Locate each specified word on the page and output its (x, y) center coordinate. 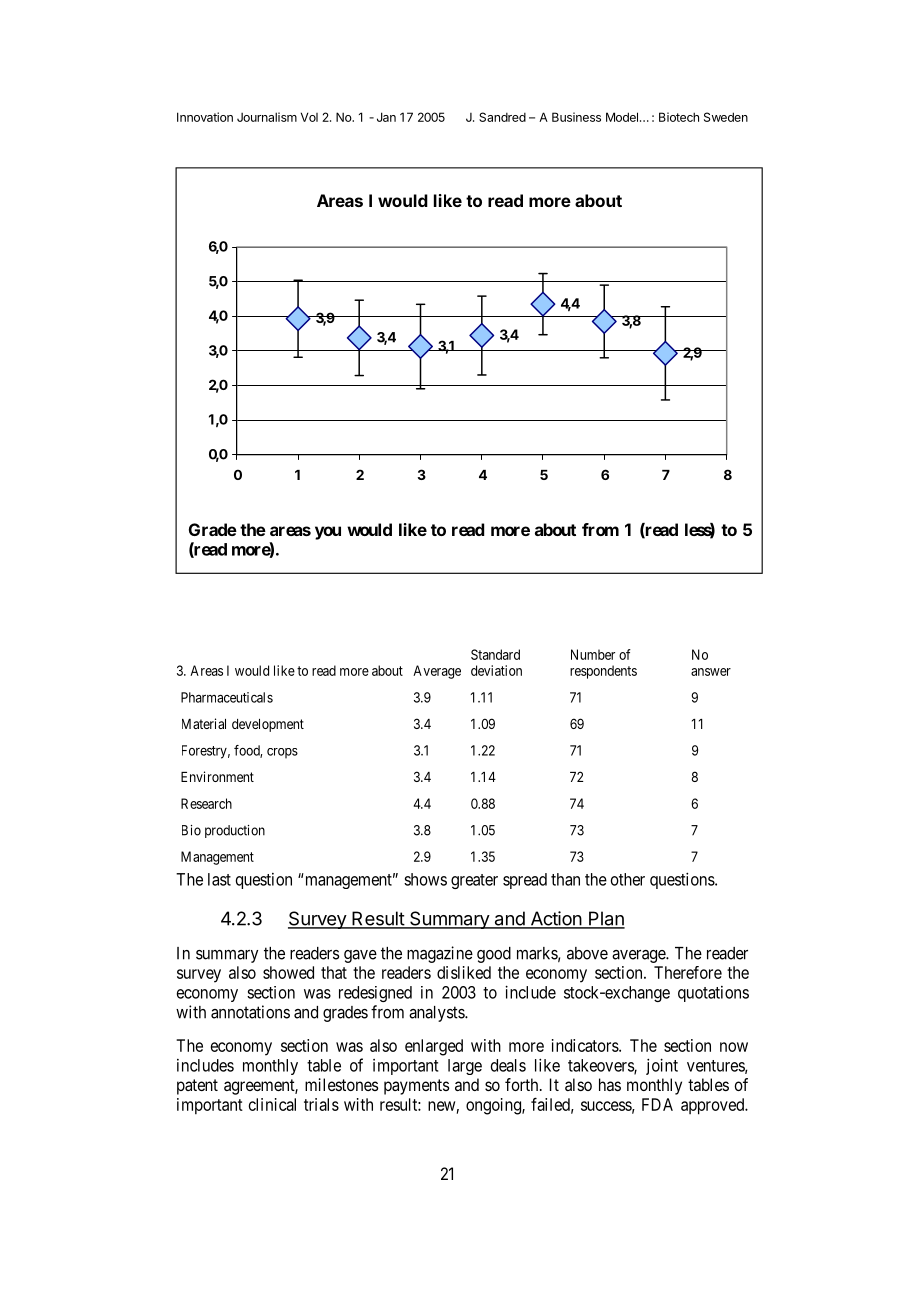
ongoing (494, 1106)
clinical (272, 1104)
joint (662, 1066)
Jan (386, 117)
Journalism (267, 117)
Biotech (679, 117)
